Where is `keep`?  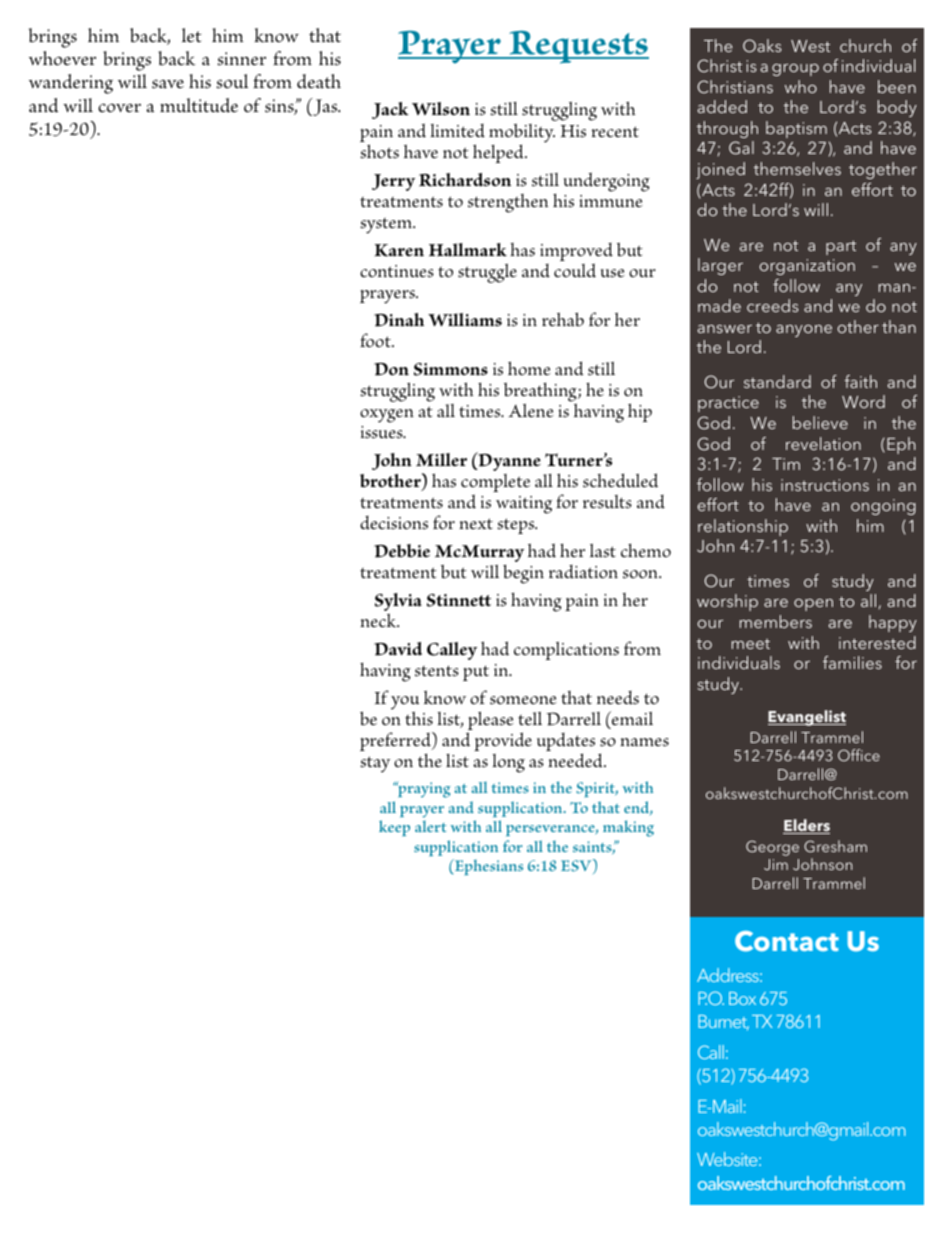
keep is located at coordinates (394, 828).
